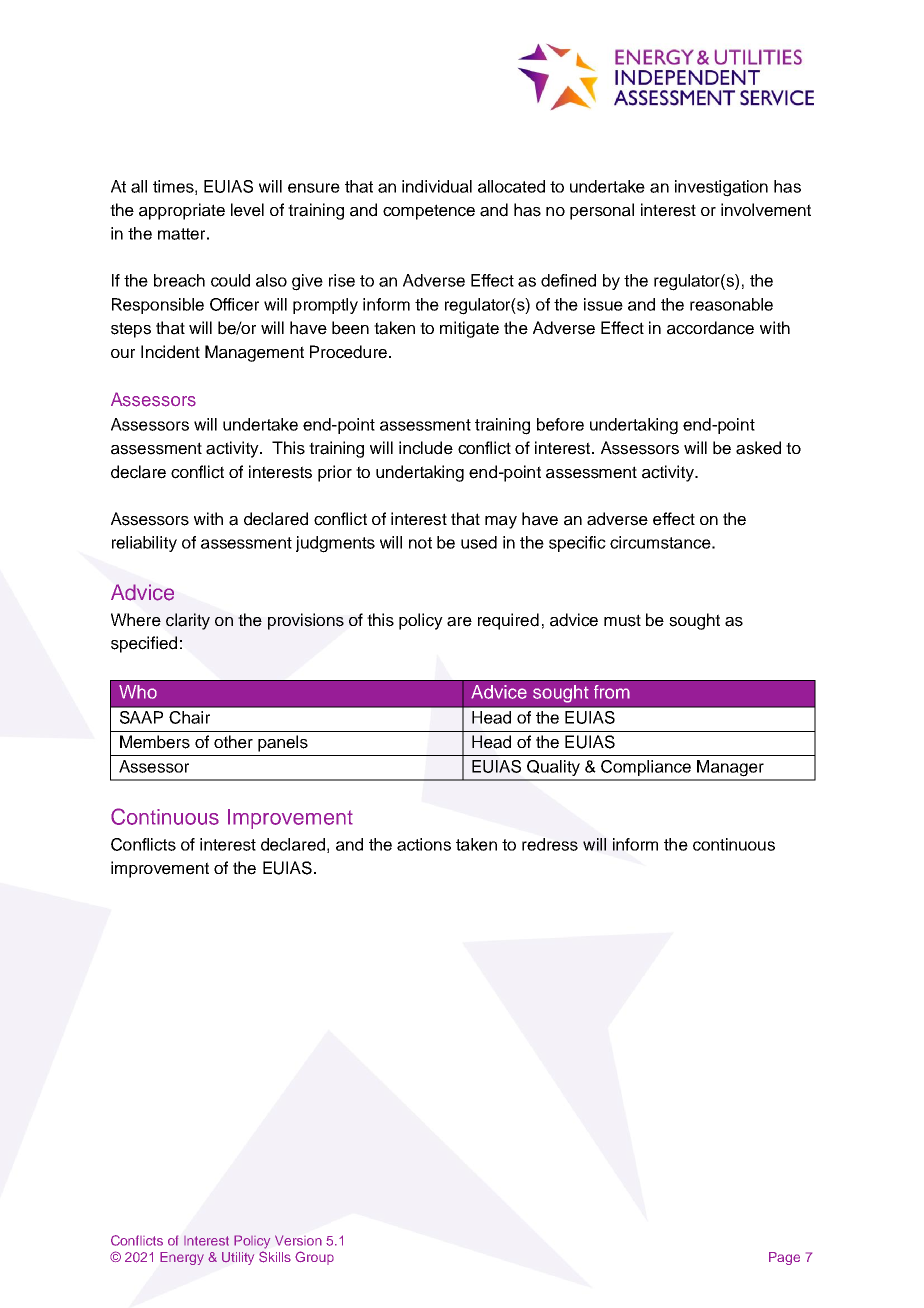 This document has width=924, height=1308. I want to click on Chair, so click(189, 717).
